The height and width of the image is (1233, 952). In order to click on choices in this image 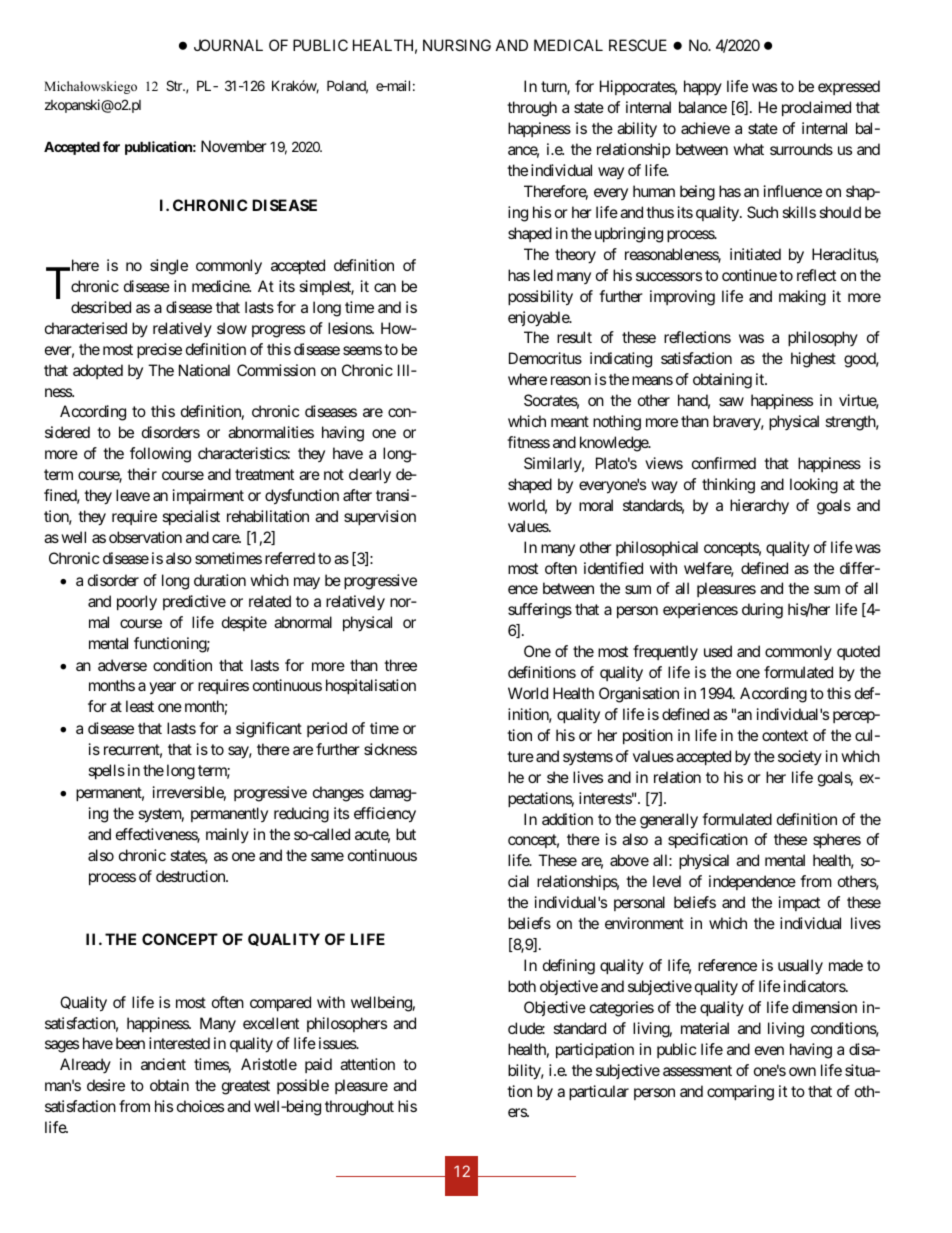, I will do `click(200, 1106)`.
